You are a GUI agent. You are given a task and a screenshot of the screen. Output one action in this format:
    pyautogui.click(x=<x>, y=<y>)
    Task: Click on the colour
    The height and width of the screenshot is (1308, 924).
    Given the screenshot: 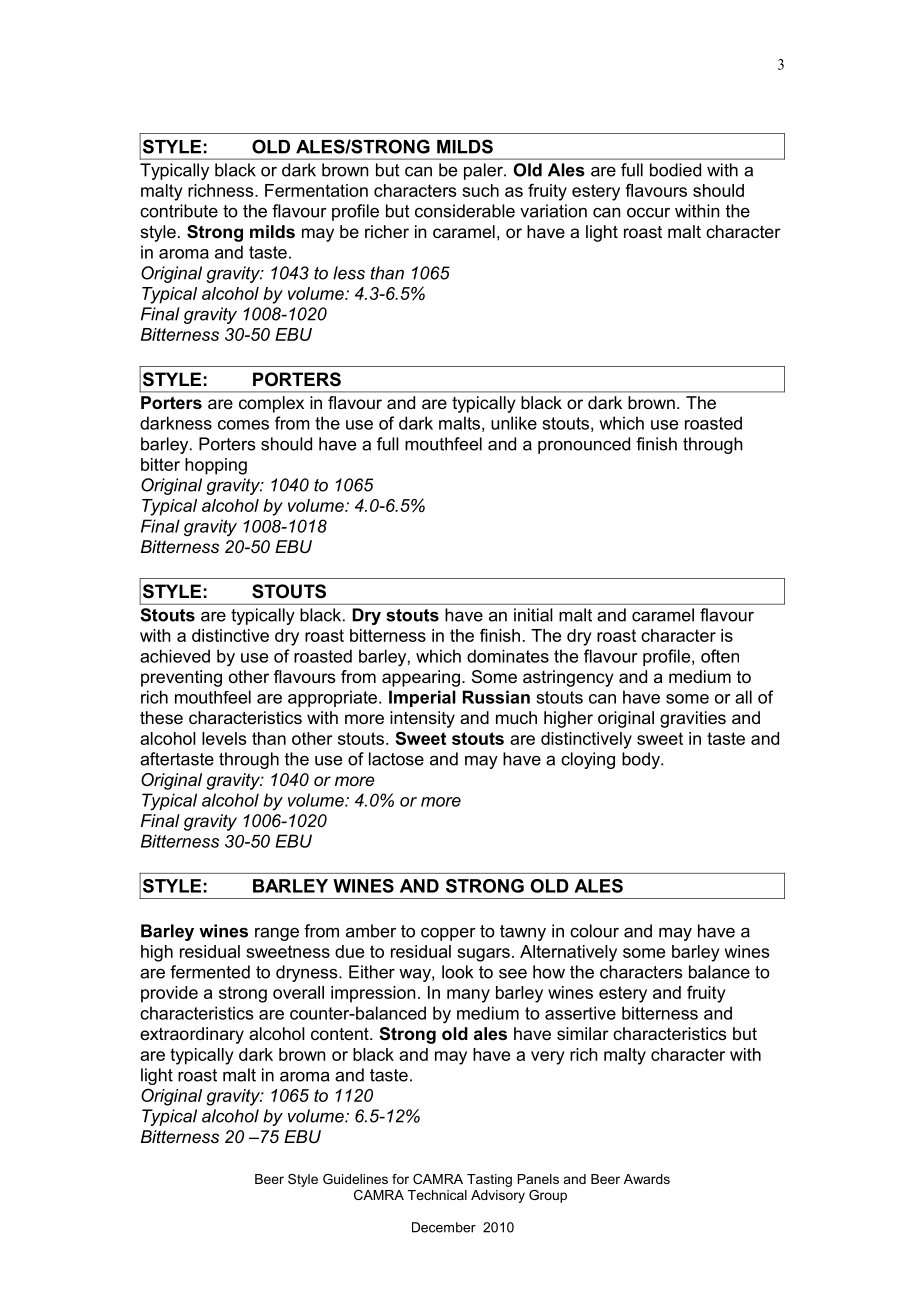 What is the action you would take?
    pyautogui.click(x=594, y=931)
